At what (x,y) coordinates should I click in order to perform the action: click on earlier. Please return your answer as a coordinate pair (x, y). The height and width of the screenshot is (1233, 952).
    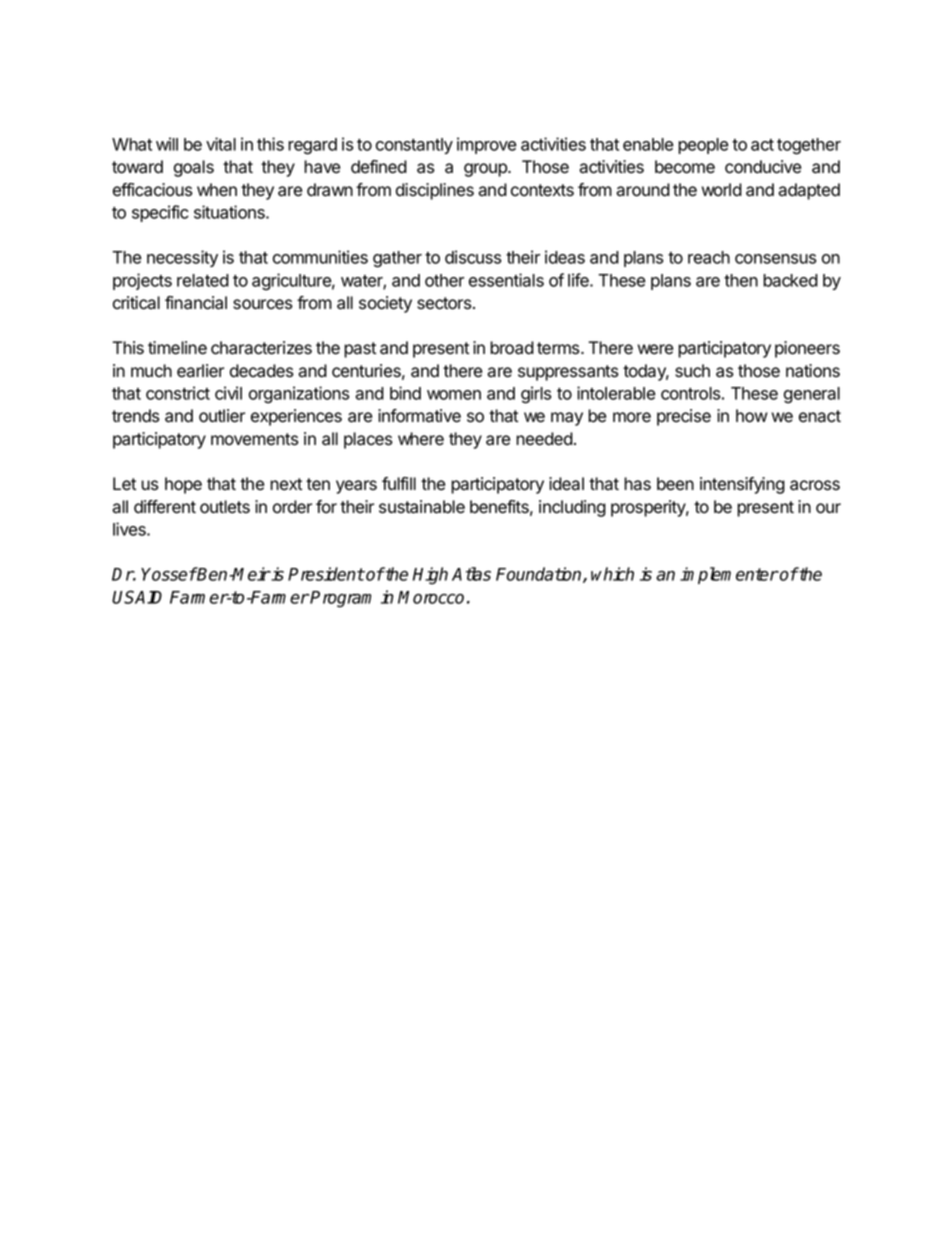
    Looking at the image, I should click on (200, 371).
